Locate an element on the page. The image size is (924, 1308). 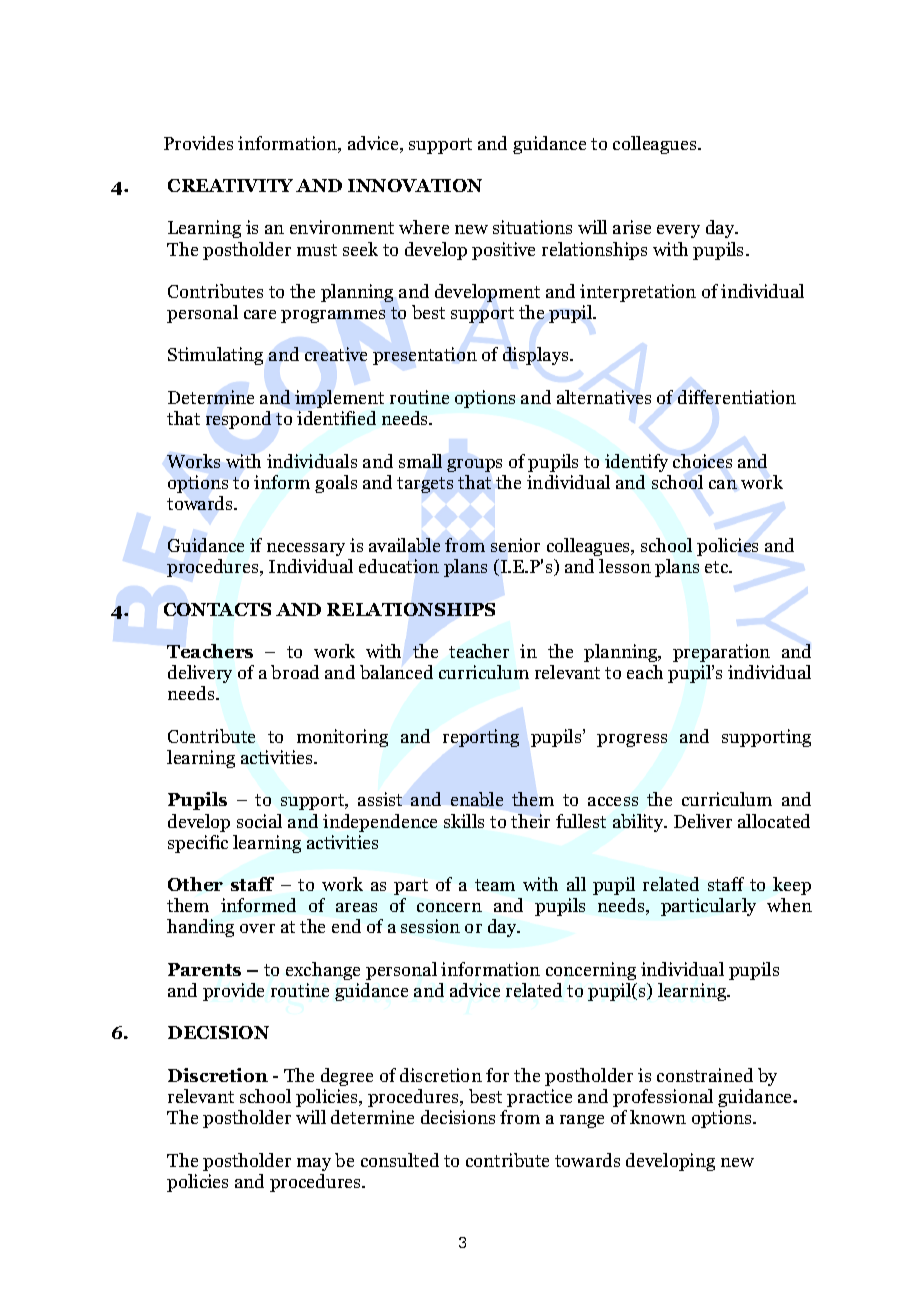
practice is located at coordinates (539, 1098).
